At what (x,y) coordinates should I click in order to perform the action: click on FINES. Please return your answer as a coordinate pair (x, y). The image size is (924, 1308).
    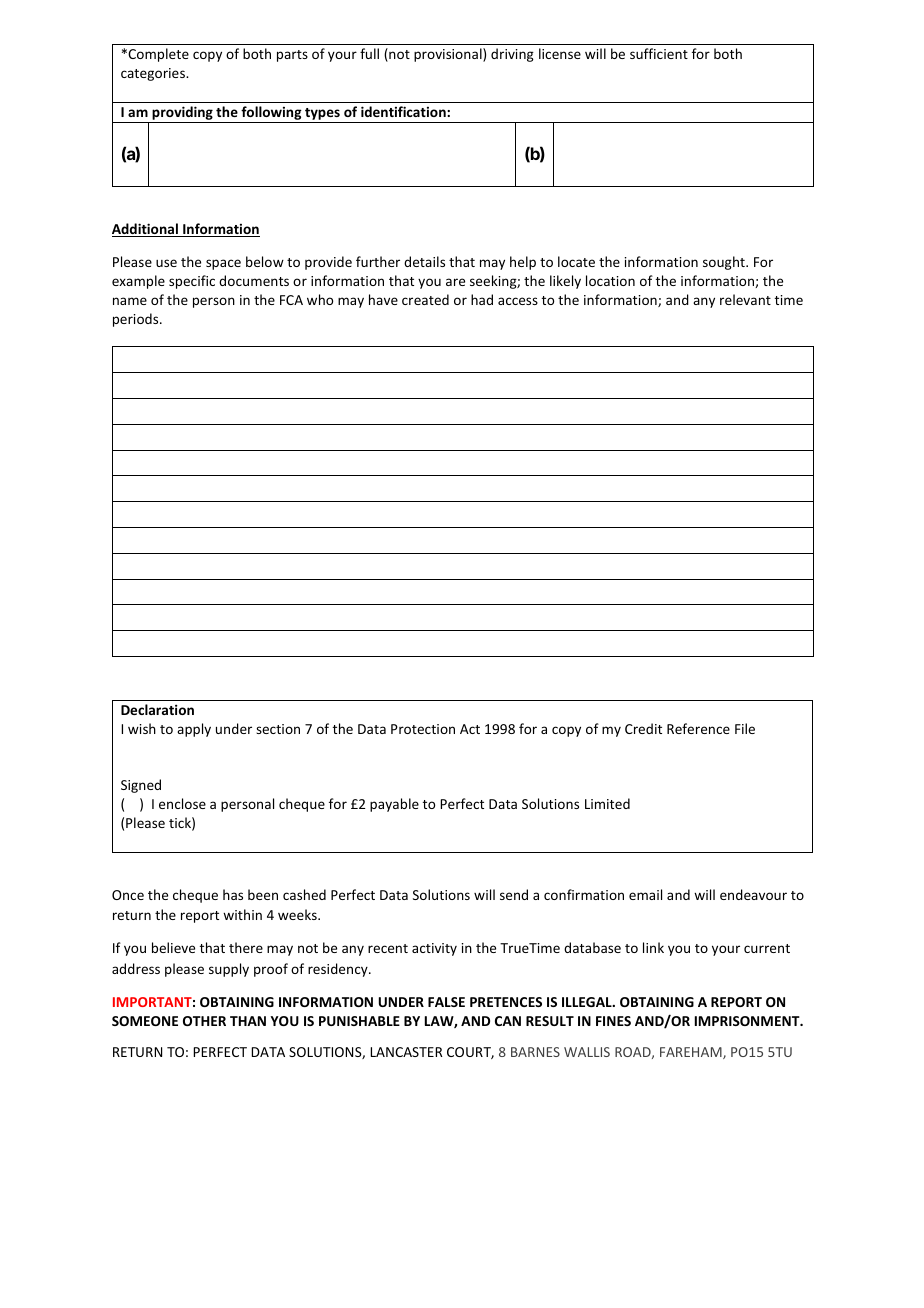
    Looking at the image, I should click on (613, 1021).
